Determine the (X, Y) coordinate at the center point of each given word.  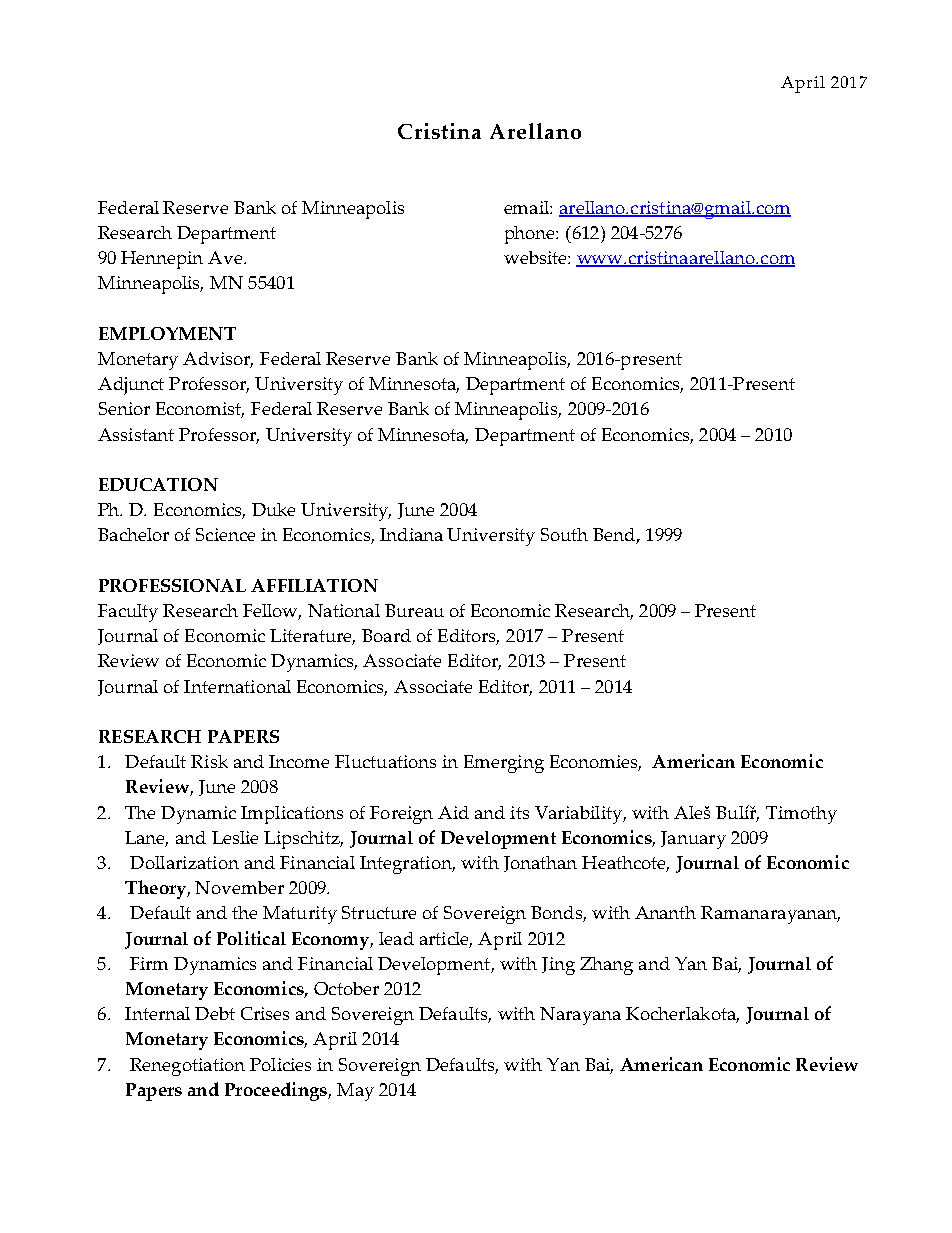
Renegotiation (187, 1067)
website (536, 257)
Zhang (606, 966)
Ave (226, 257)
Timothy (801, 815)
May (355, 1092)
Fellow (272, 612)
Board (386, 635)
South (564, 534)
